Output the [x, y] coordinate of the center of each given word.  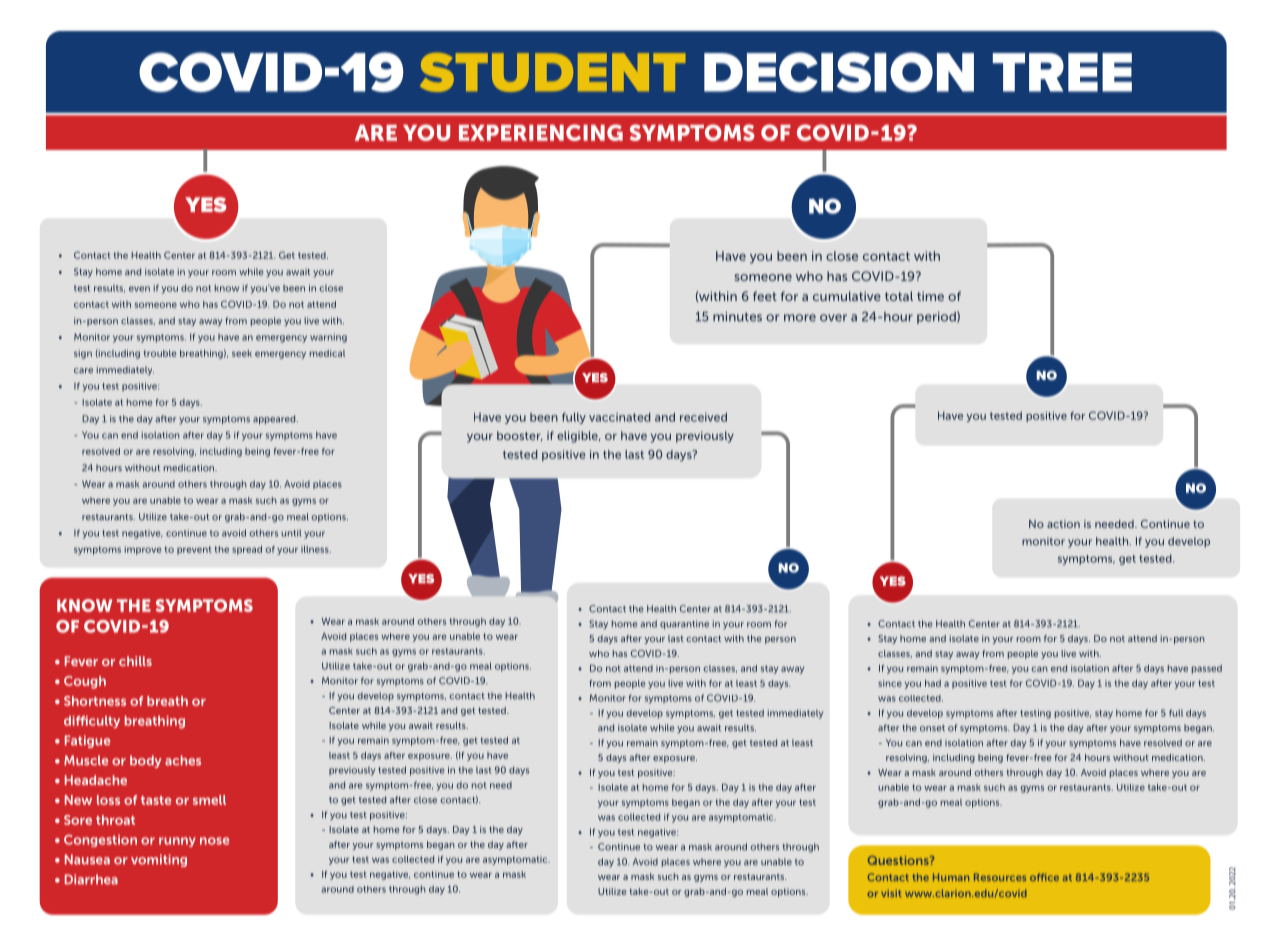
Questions [899, 860]
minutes [737, 317]
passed [1207, 669]
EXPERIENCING [541, 132]
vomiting [159, 860]
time [930, 296]
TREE [1062, 72]
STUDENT [552, 72]
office [1044, 877]
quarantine [684, 624]
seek [242, 353]
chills [135, 661]
